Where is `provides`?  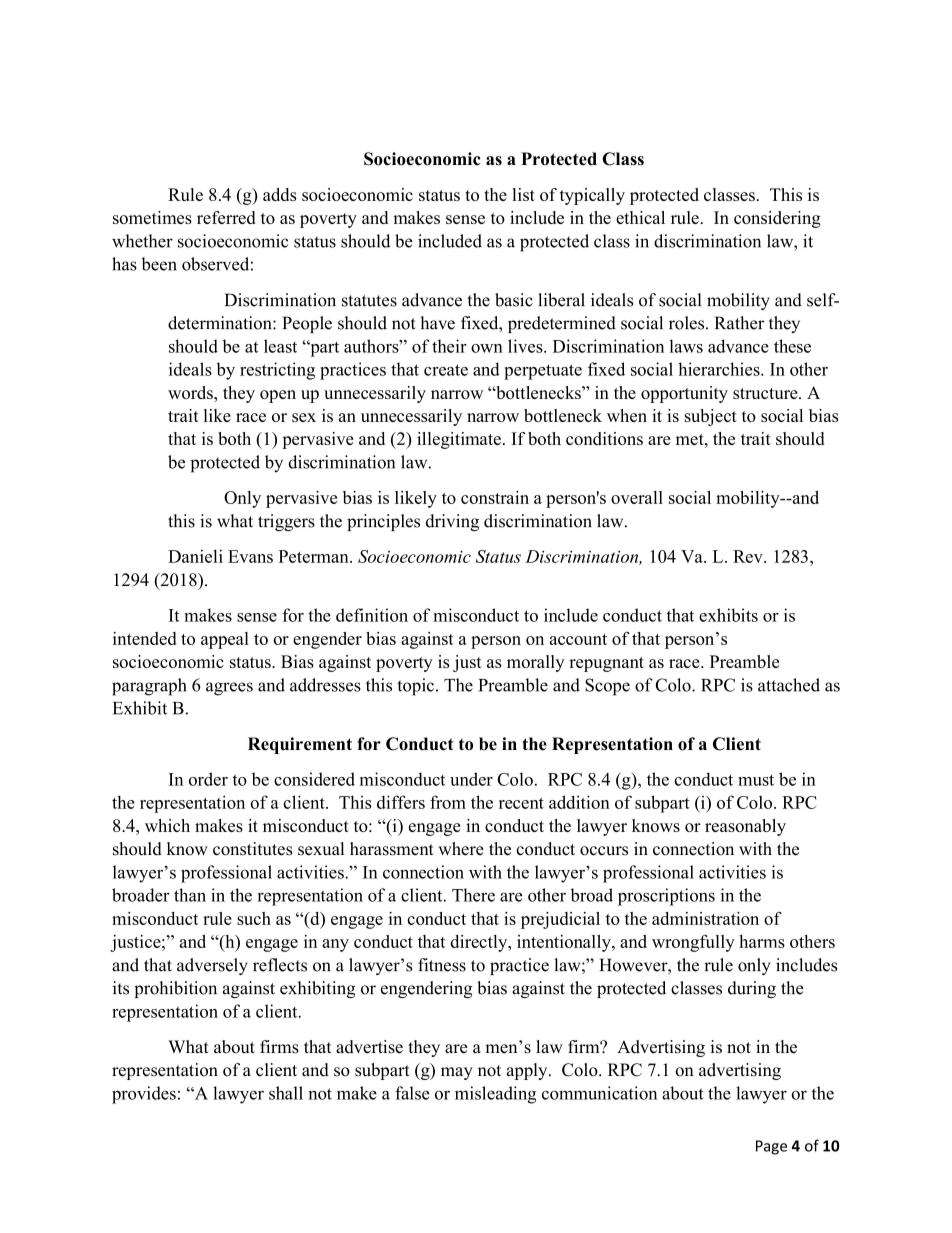
provides is located at coordinates (144, 1095).
